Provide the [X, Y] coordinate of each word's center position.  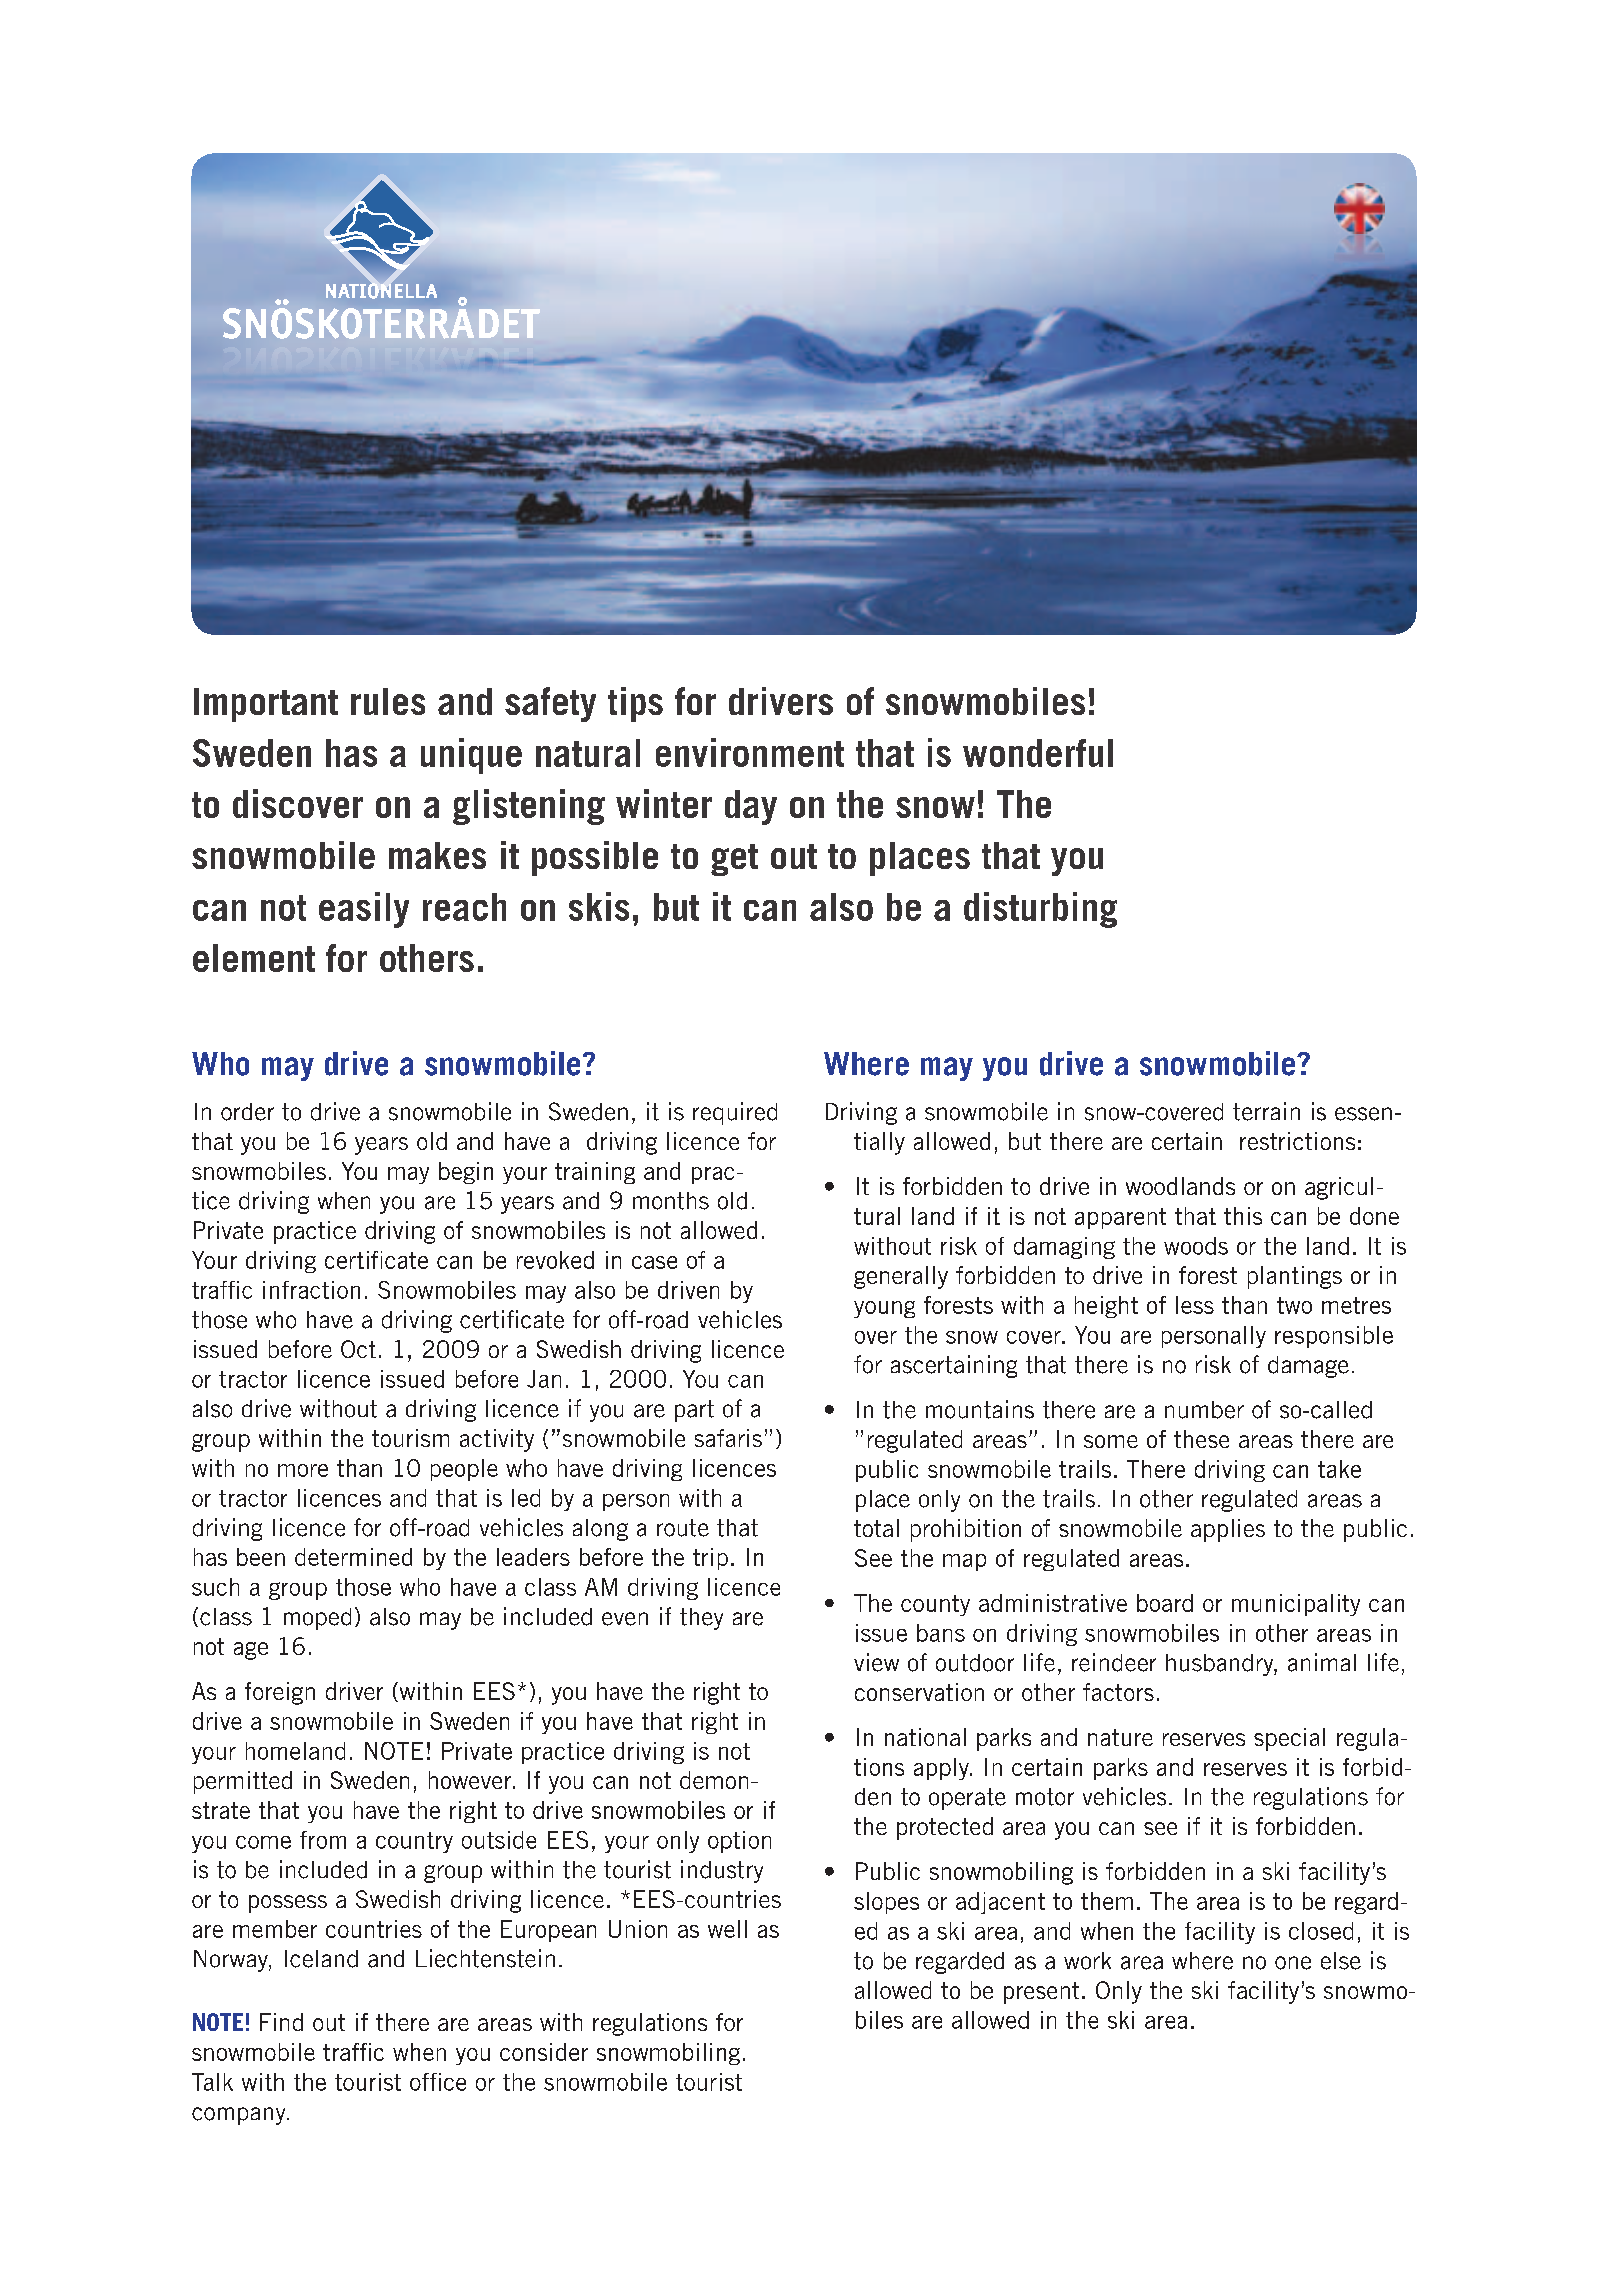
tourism [410, 1438]
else [1341, 1961]
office [438, 2082]
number [1204, 1410]
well [727, 1929]
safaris [728, 1438]
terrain [1266, 1111]
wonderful [1038, 753]
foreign [280, 1693]
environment [750, 752]
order [247, 1112]
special [1289, 1739]
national [925, 1737]
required [735, 1113]
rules [388, 701]
